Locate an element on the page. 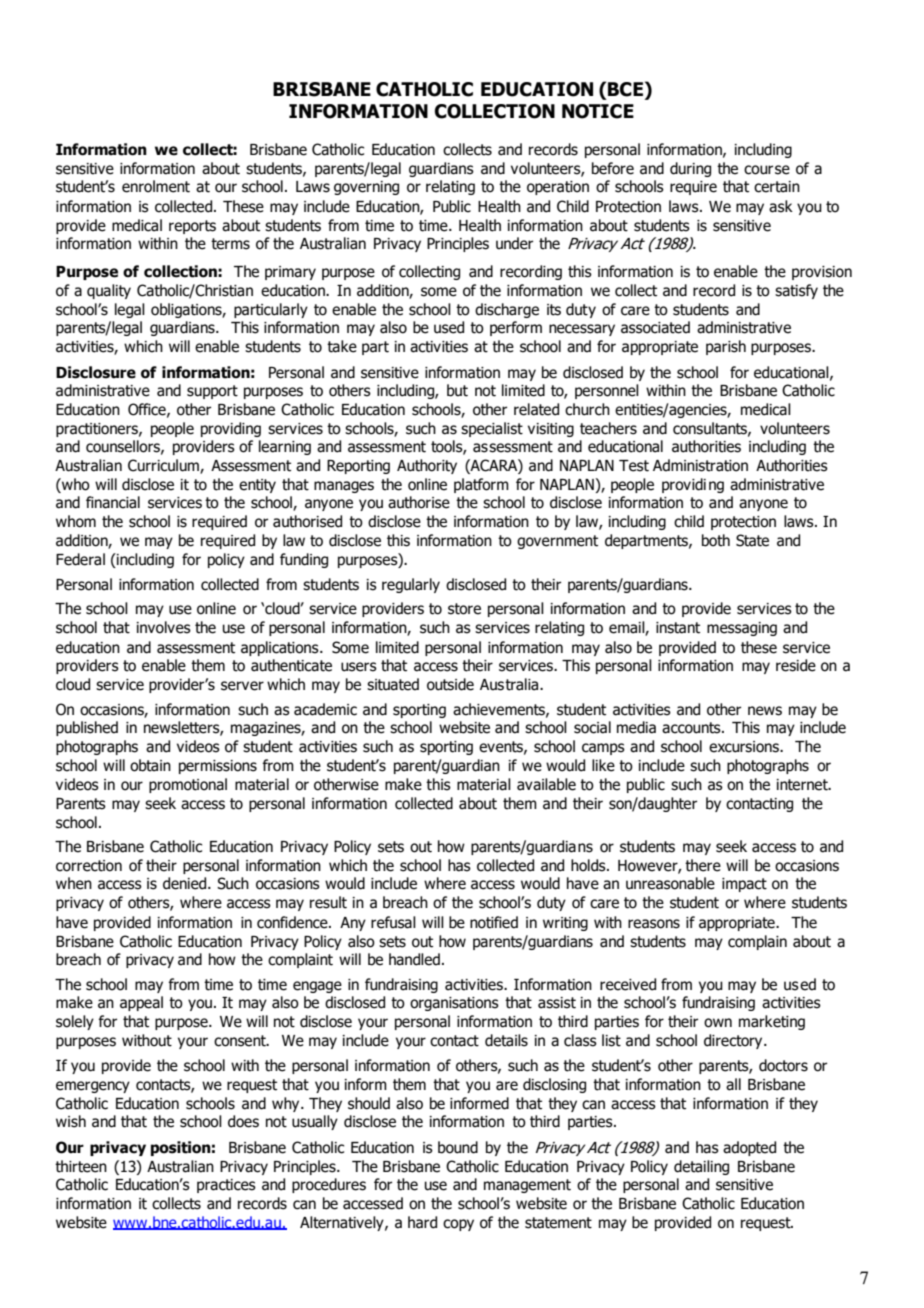 This image has height=1308, width=924. available is located at coordinates (546, 784).
